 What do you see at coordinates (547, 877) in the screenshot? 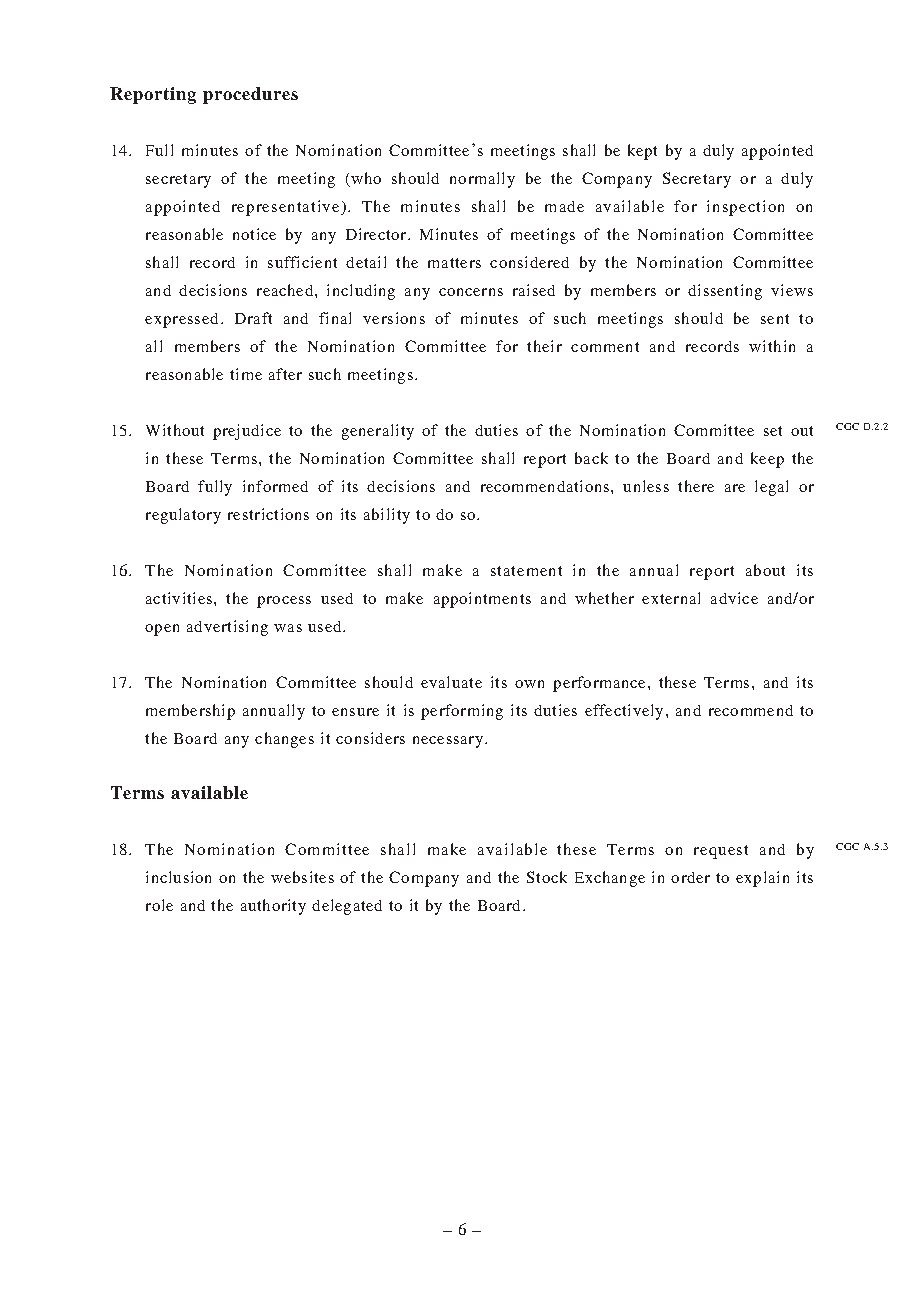
I see `Stock` at bounding box center [547, 877].
